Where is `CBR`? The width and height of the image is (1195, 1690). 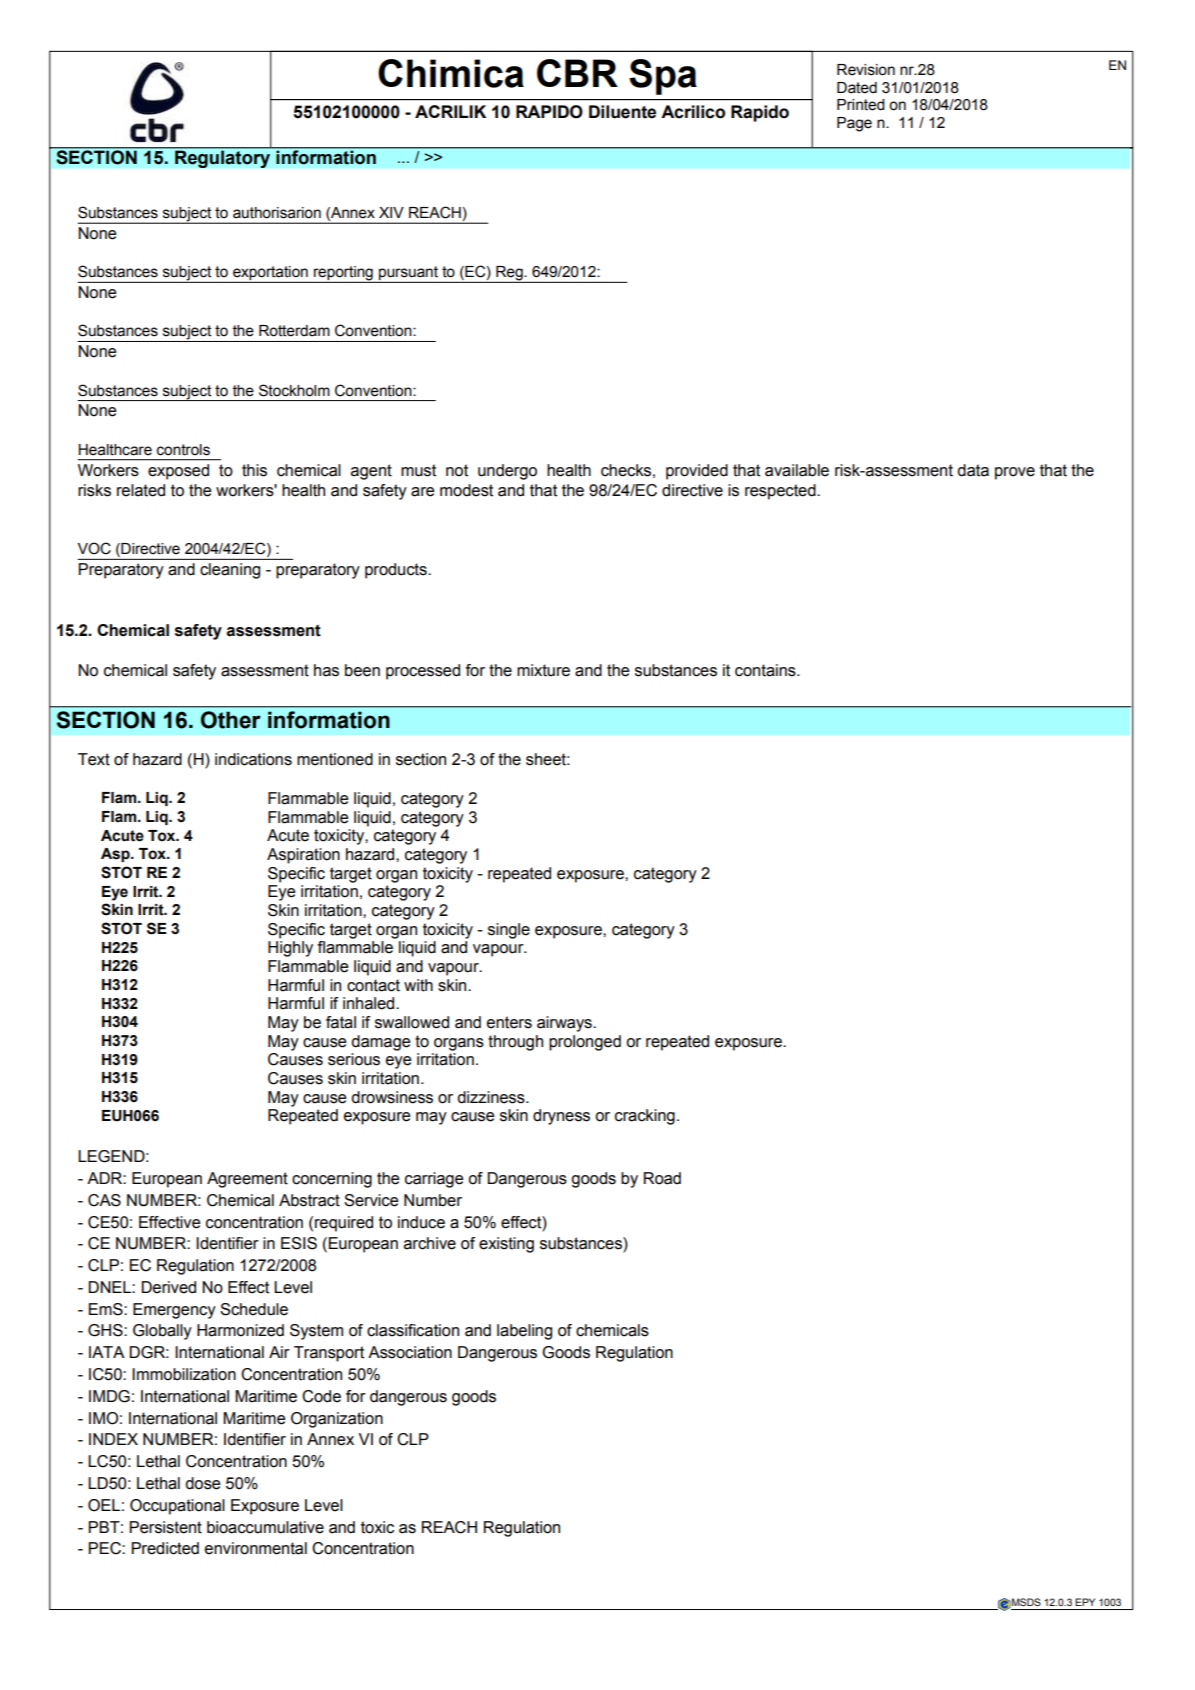 CBR is located at coordinates (577, 73).
